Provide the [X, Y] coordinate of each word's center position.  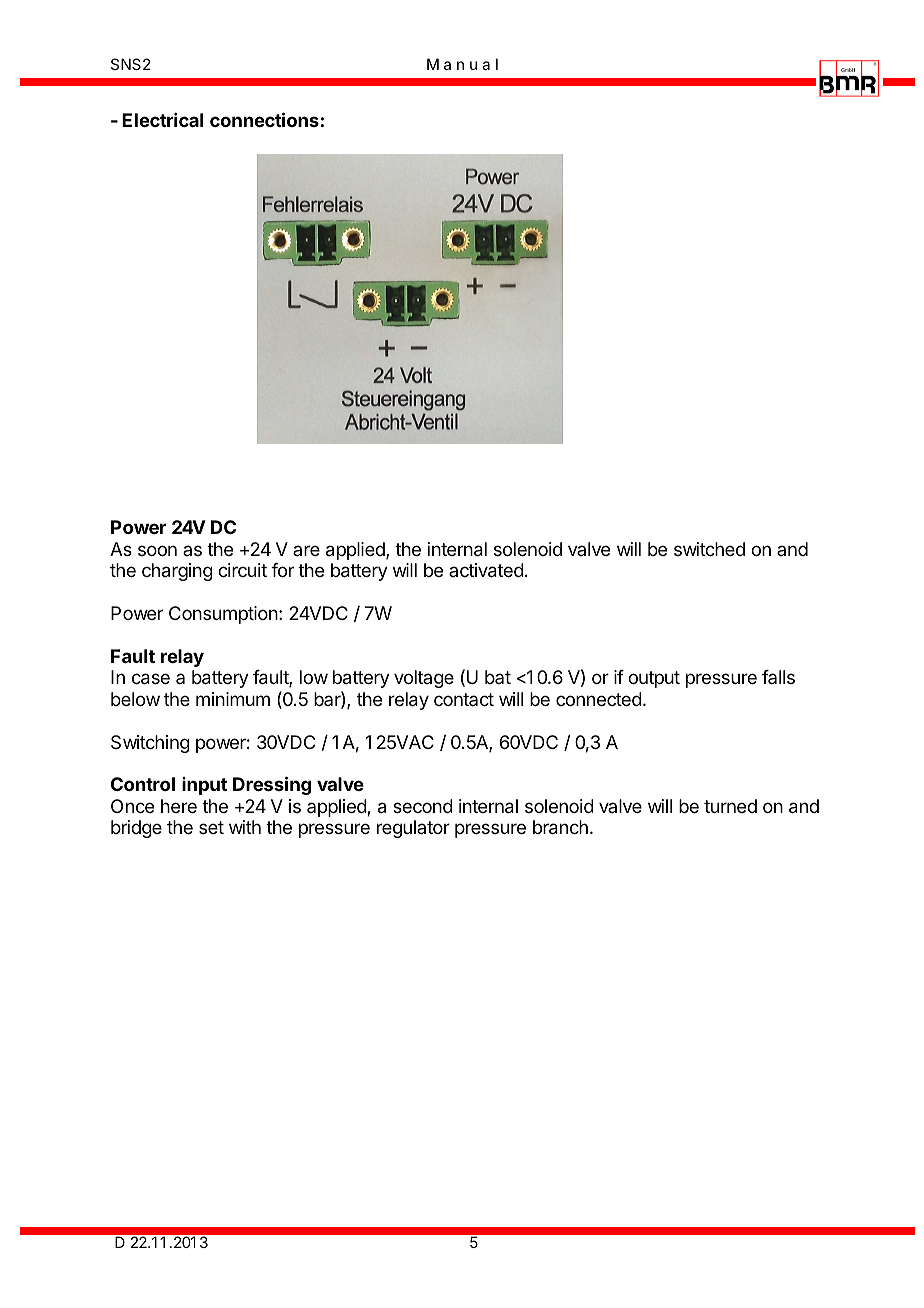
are [306, 550]
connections [264, 119]
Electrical [162, 120]
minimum [233, 699]
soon [157, 550]
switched [709, 549]
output [654, 679]
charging [177, 572]
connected [599, 699]
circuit [242, 570]
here [179, 806]
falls [778, 677]
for [282, 570]
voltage [424, 679]
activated [486, 570]
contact [464, 699]
